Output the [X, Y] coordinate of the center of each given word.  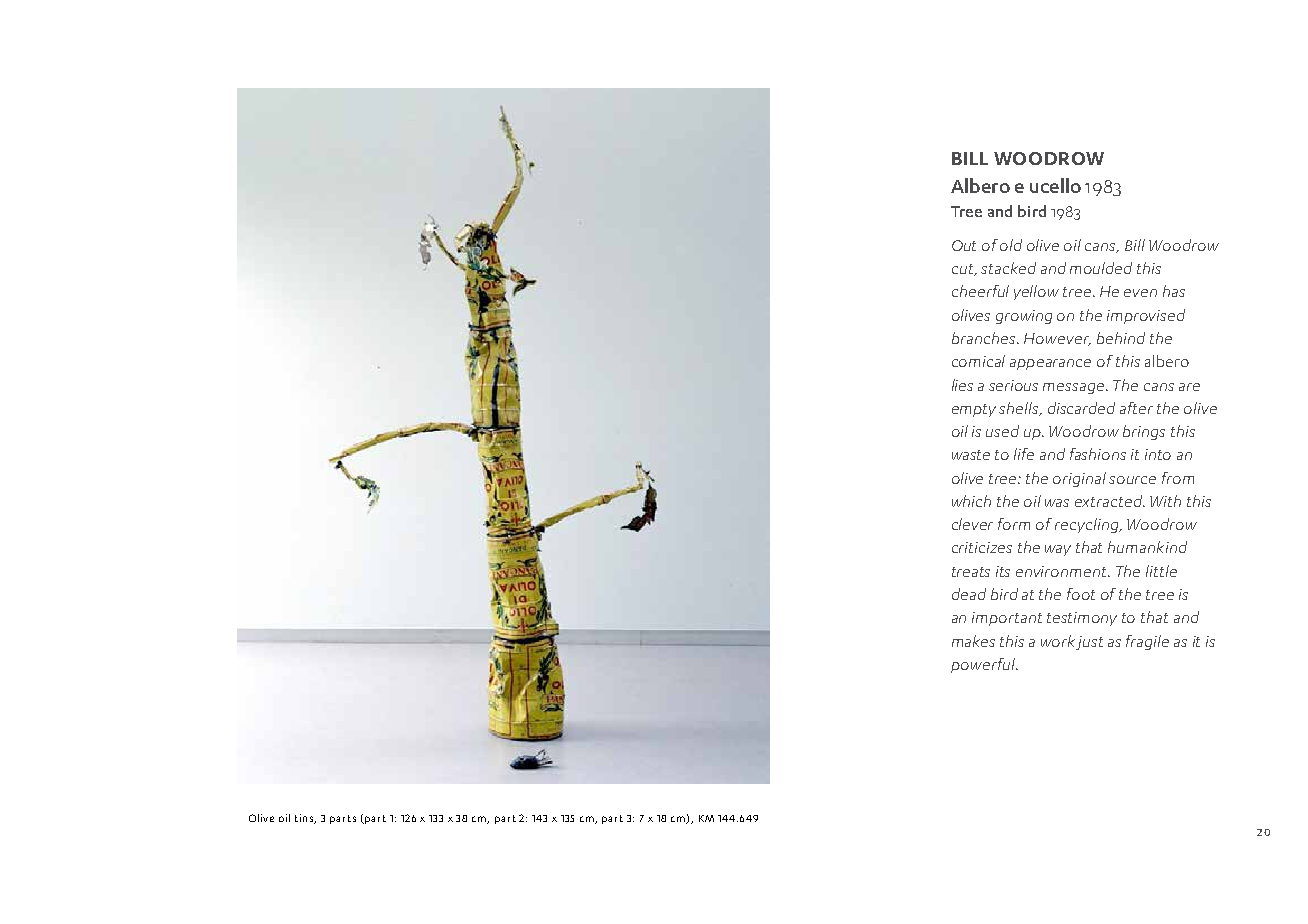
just [1089, 643]
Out [964, 245]
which [971, 501]
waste [971, 455]
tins [305, 819]
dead [969, 594]
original [1079, 479]
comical [978, 361]
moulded [1101, 268]
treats [971, 572]
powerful [984, 665]
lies [962, 385]
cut [964, 270]
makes [973, 641]
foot [1081, 594]
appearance [1050, 364]
